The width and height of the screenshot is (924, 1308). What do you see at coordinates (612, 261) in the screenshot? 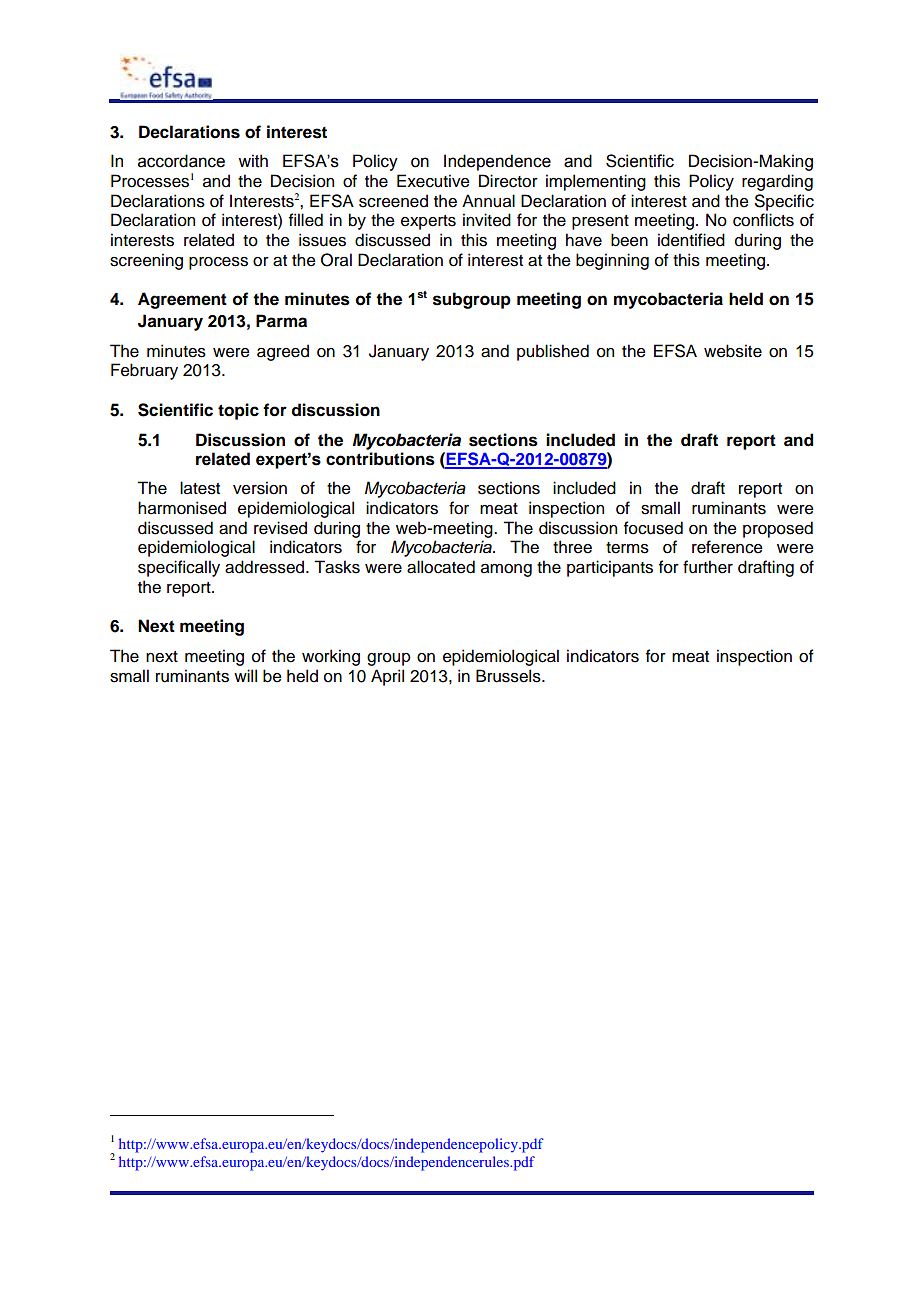
I see `beginning` at bounding box center [612, 261].
